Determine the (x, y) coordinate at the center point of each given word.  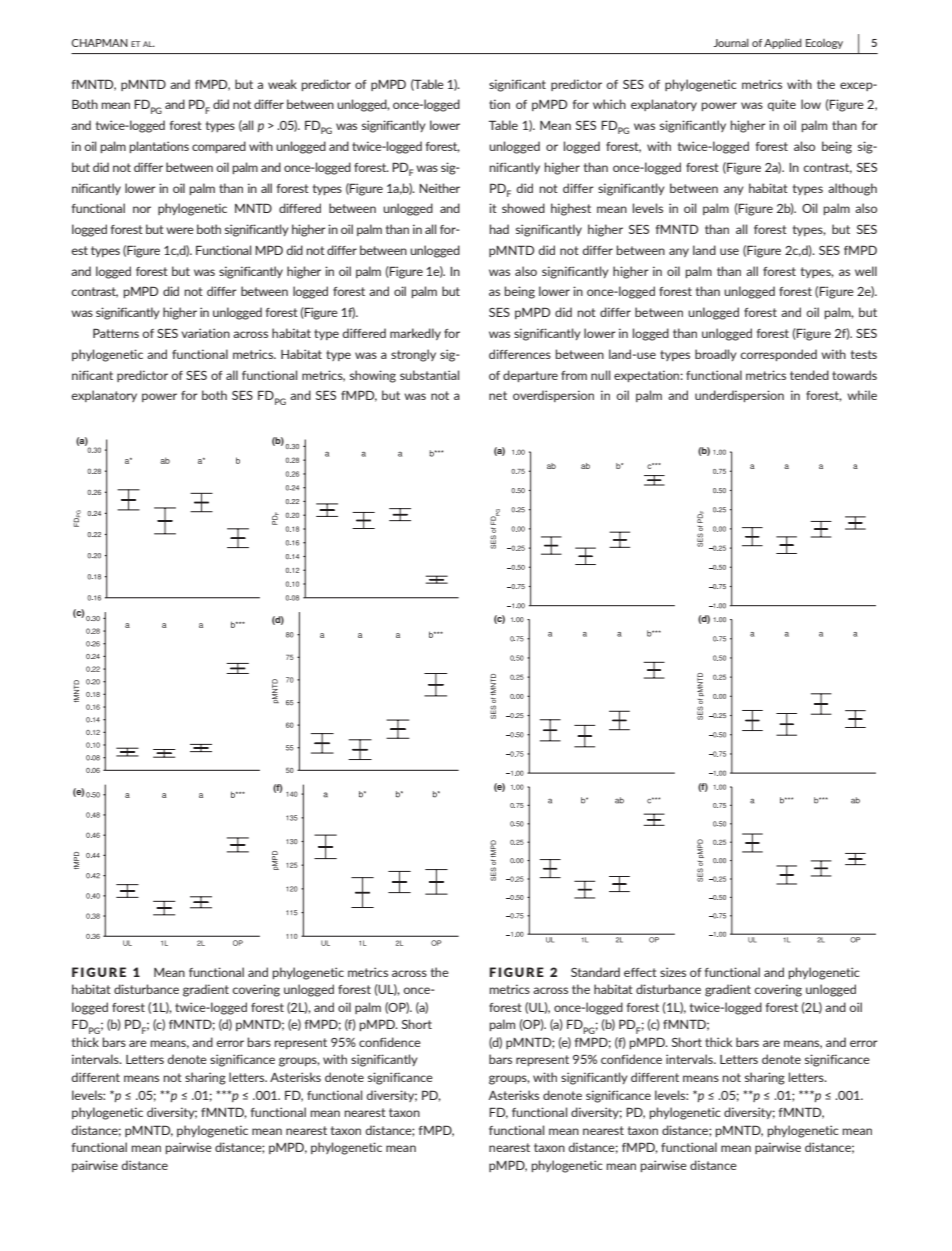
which (609, 104)
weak (282, 84)
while (862, 395)
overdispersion (553, 396)
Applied (783, 44)
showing (373, 376)
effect (640, 972)
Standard (595, 972)
